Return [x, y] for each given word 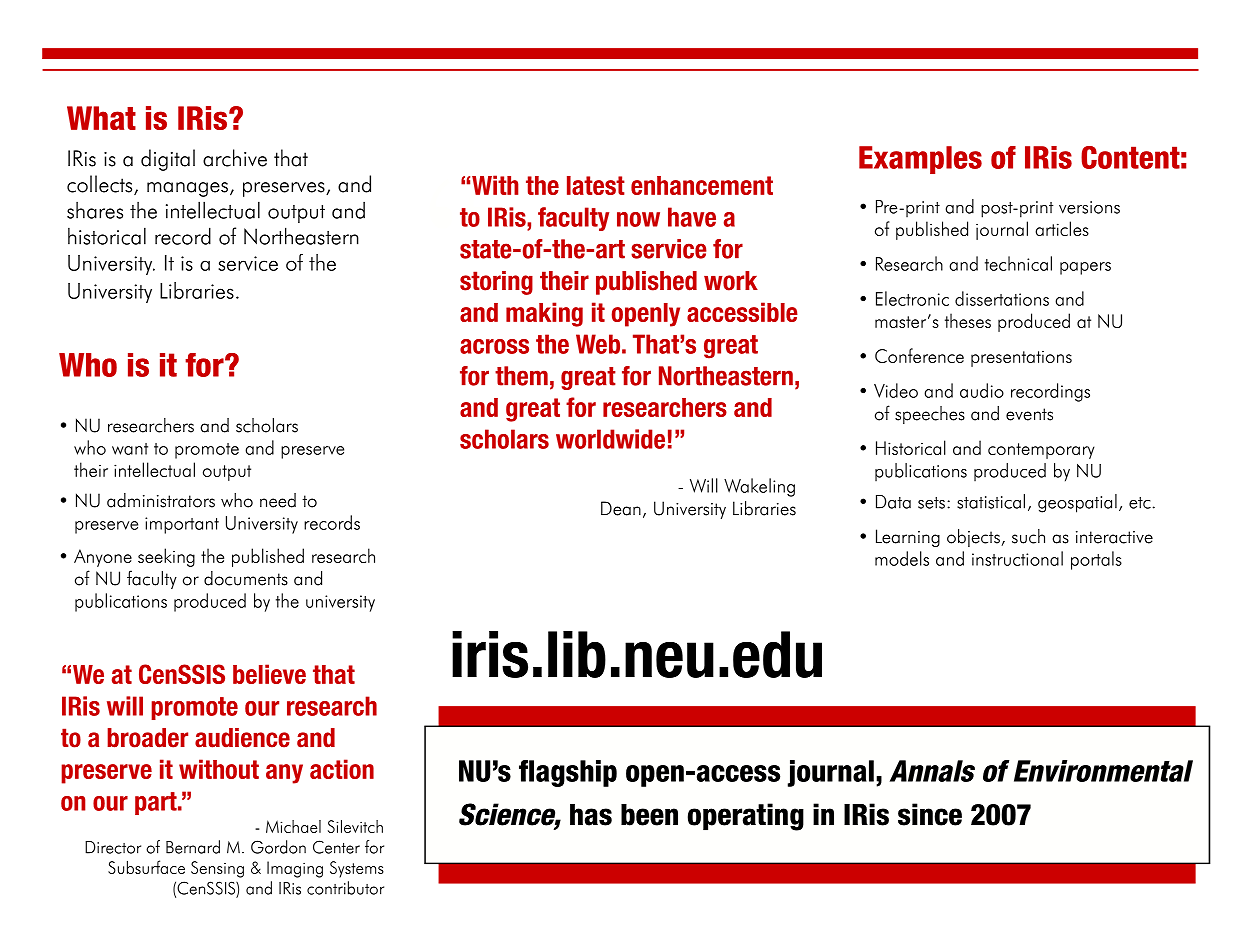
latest [596, 185]
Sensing [217, 869]
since [930, 814]
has [591, 815]
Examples [920, 160]
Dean [621, 508]
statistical [991, 501]
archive [235, 158]
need [278, 500]
